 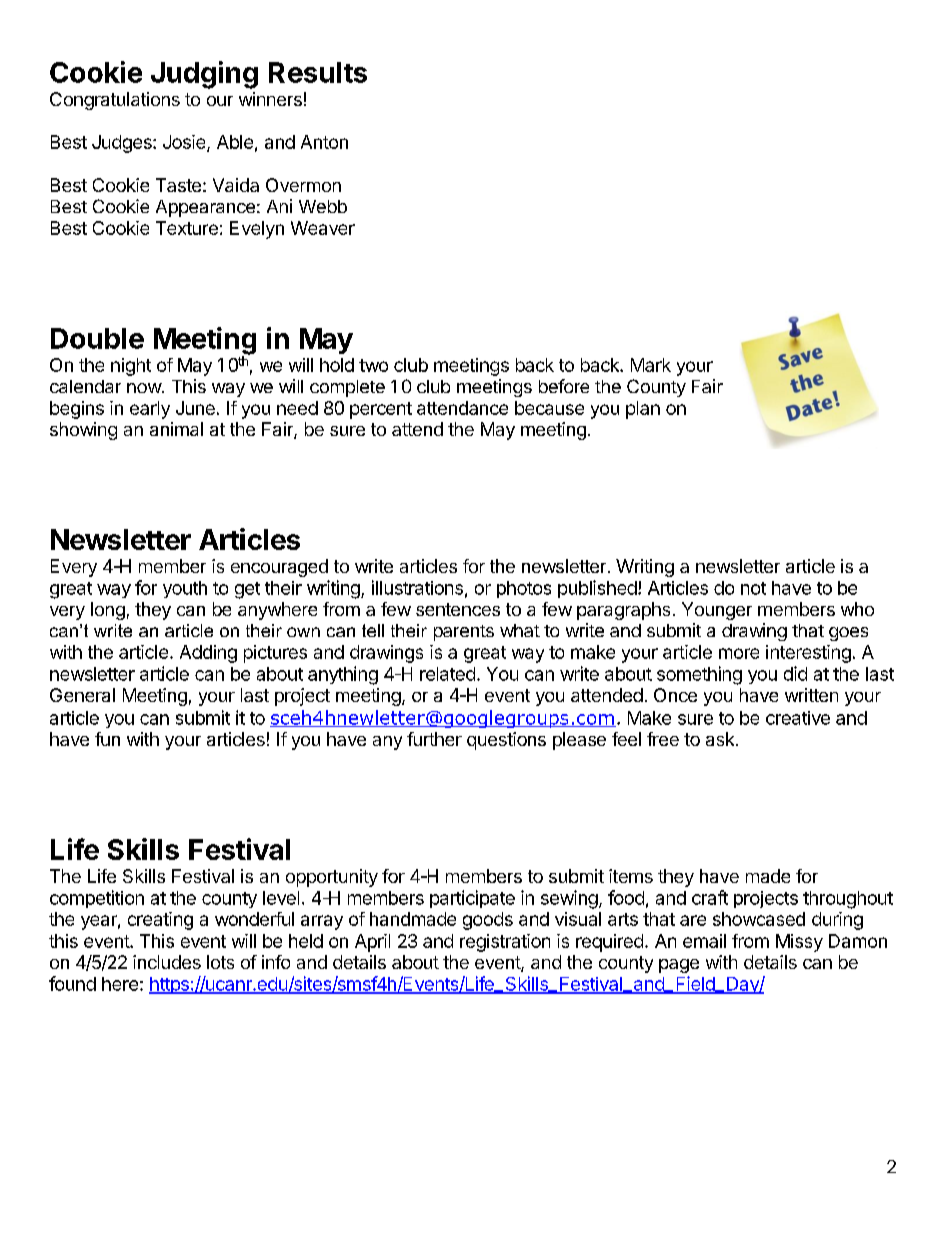 I want to click on related, so click(x=447, y=674).
